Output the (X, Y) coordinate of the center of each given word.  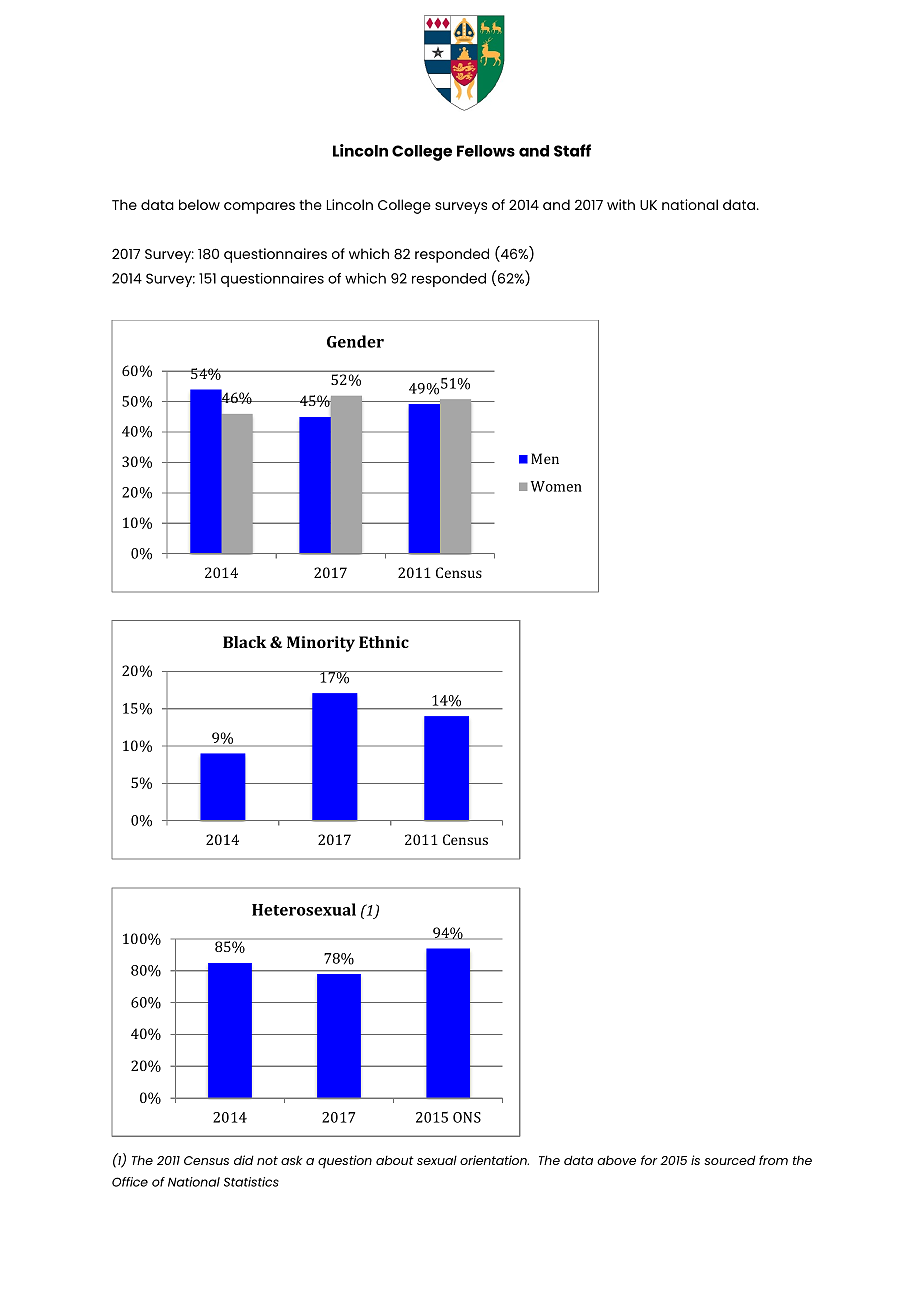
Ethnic (384, 642)
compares (259, 208)
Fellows (486, 151)
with (621, 204)
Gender (355, 341)
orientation (494, 1160)
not (267, 1160)
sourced (730, 1160)
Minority (321, 644)
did (244, 1160)
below (199, 204)
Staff (572, 150)
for (649, 1160)
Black (245, 642)
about (395, 1160)
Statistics (251, 1182)
